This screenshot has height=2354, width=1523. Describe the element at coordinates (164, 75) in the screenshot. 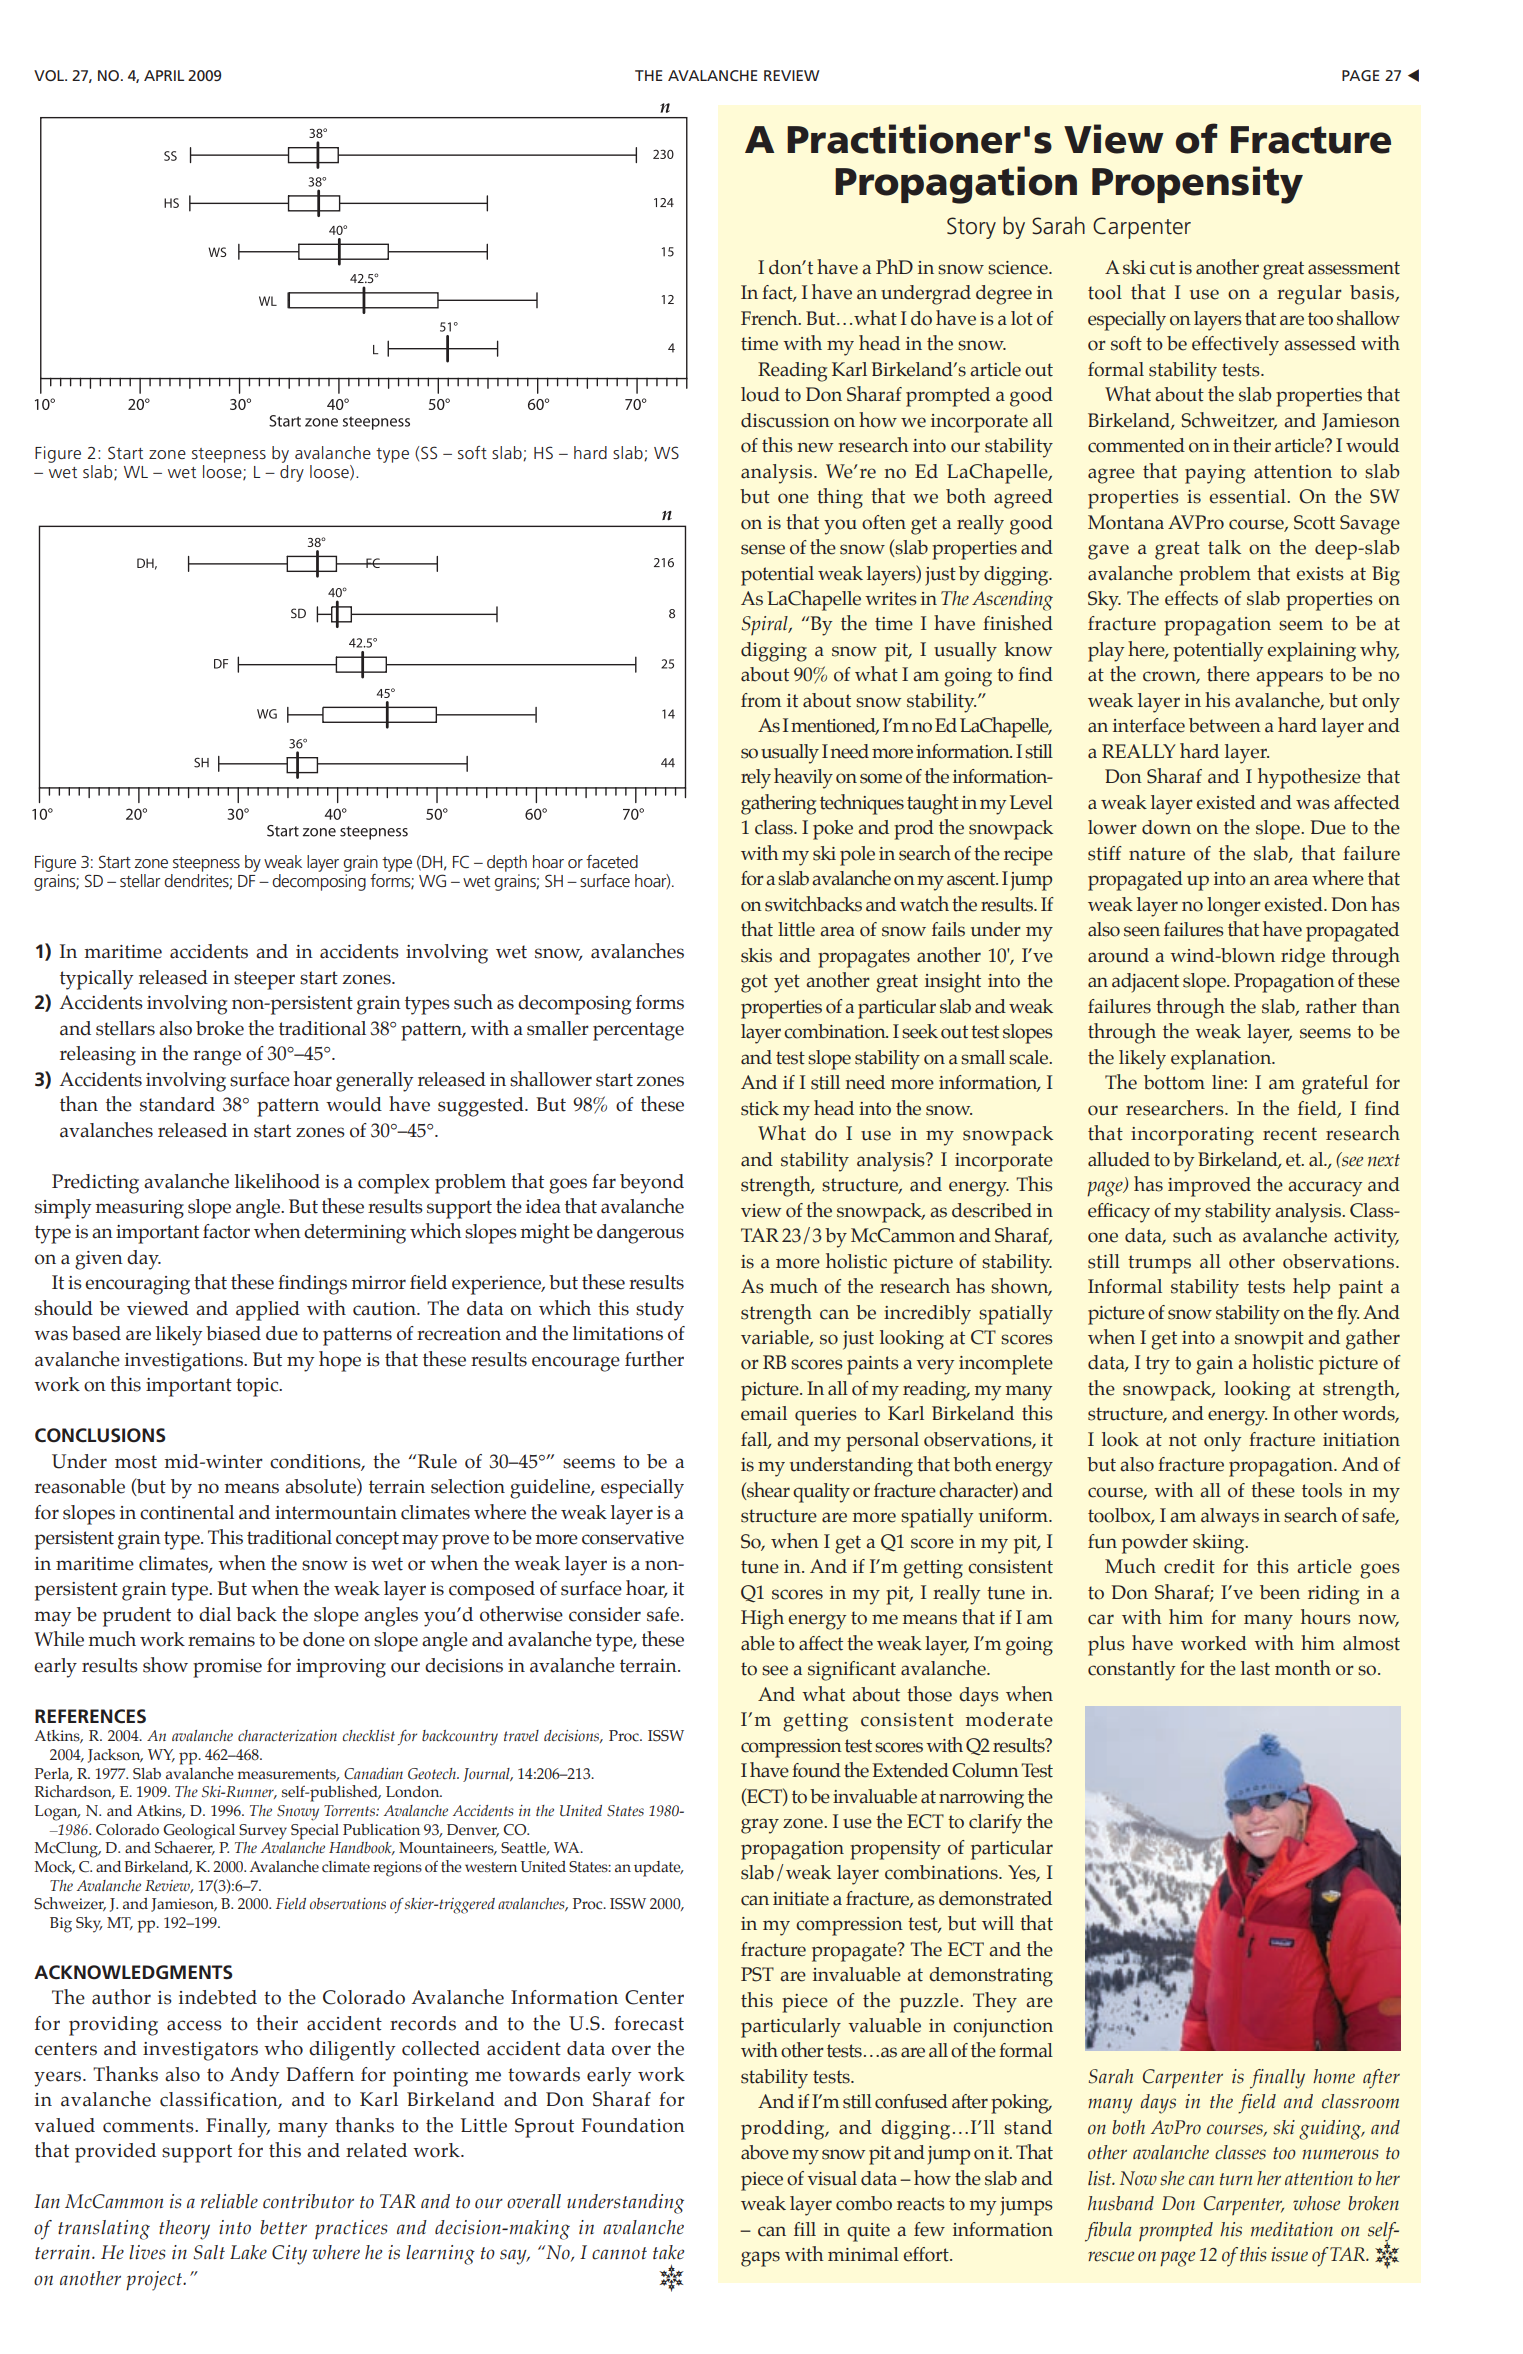

I see `APRIL` at that location.
